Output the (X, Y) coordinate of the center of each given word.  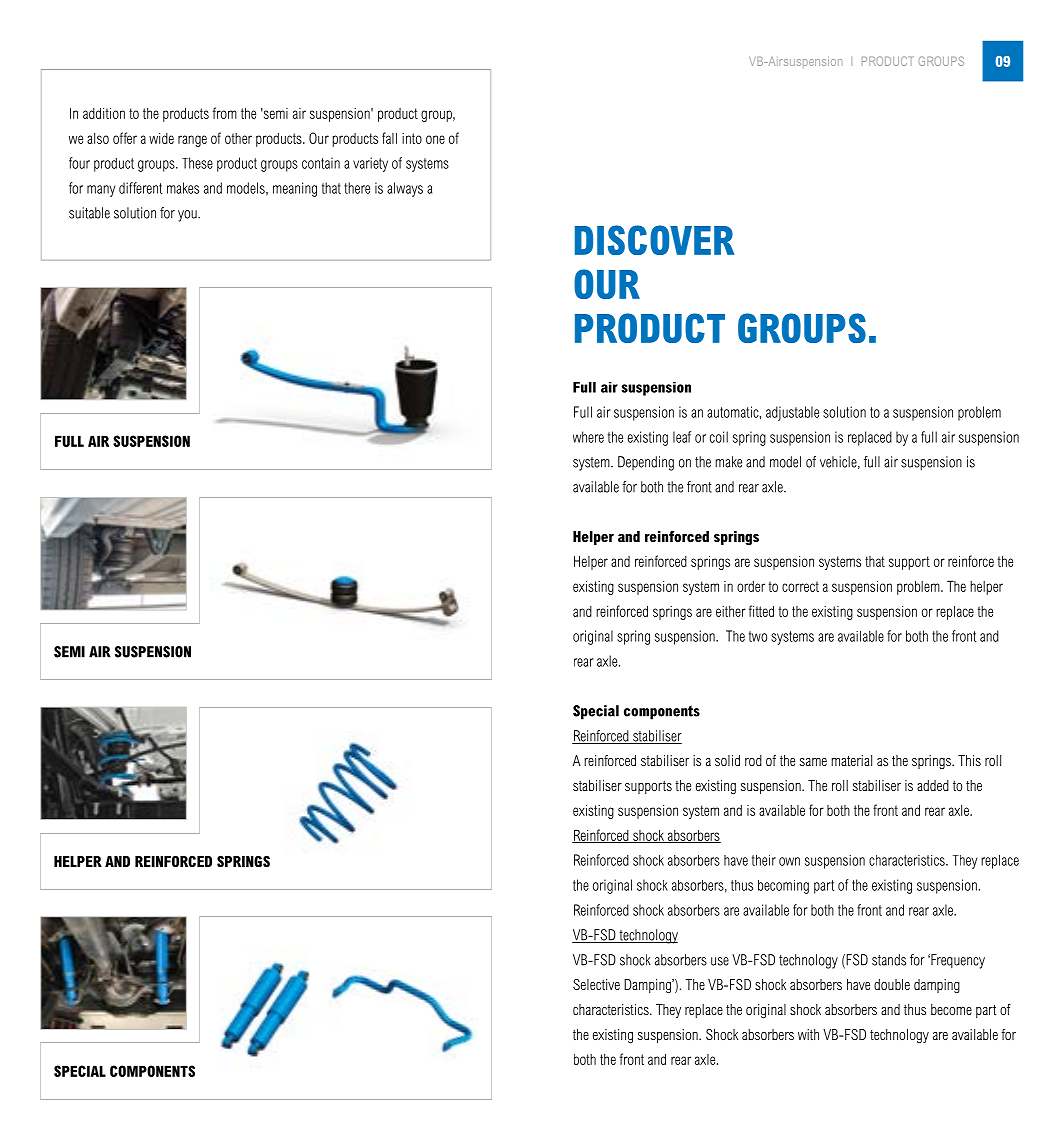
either (731, 611)
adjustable (792, 413)
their (764, 860)
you (188, 216)
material (851, 760)
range (192, 141)
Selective (596, 984)
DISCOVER (655, 240)
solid (727, 760)
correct (800, 586)
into (412, 138)
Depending (646, 463)
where (588, 437)
